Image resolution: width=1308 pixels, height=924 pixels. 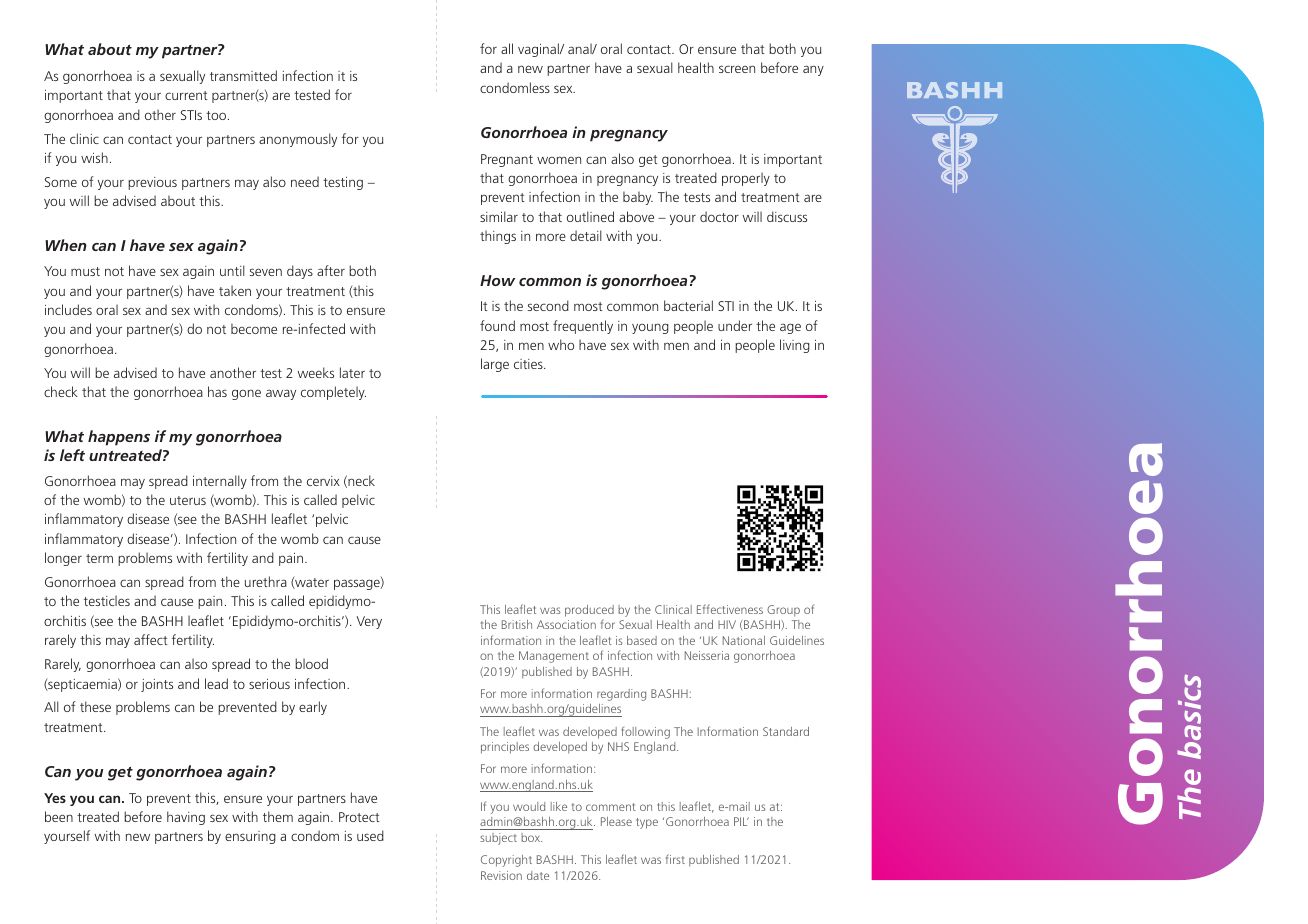 I want to click on screen, so click(x=737, y=69).
